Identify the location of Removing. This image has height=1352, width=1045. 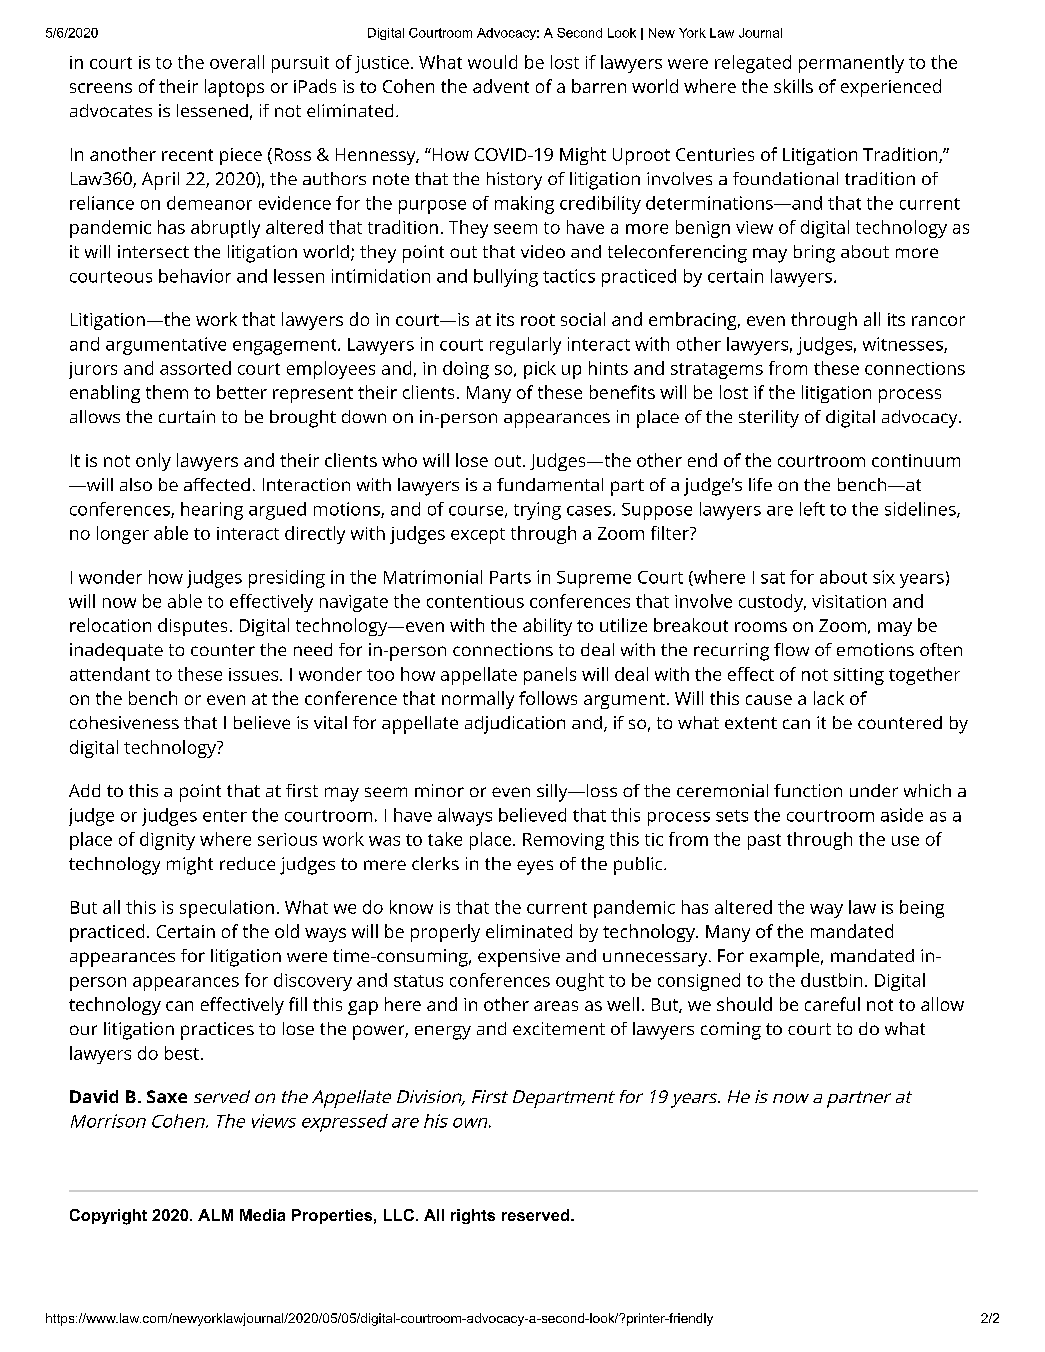
(563, 841).
